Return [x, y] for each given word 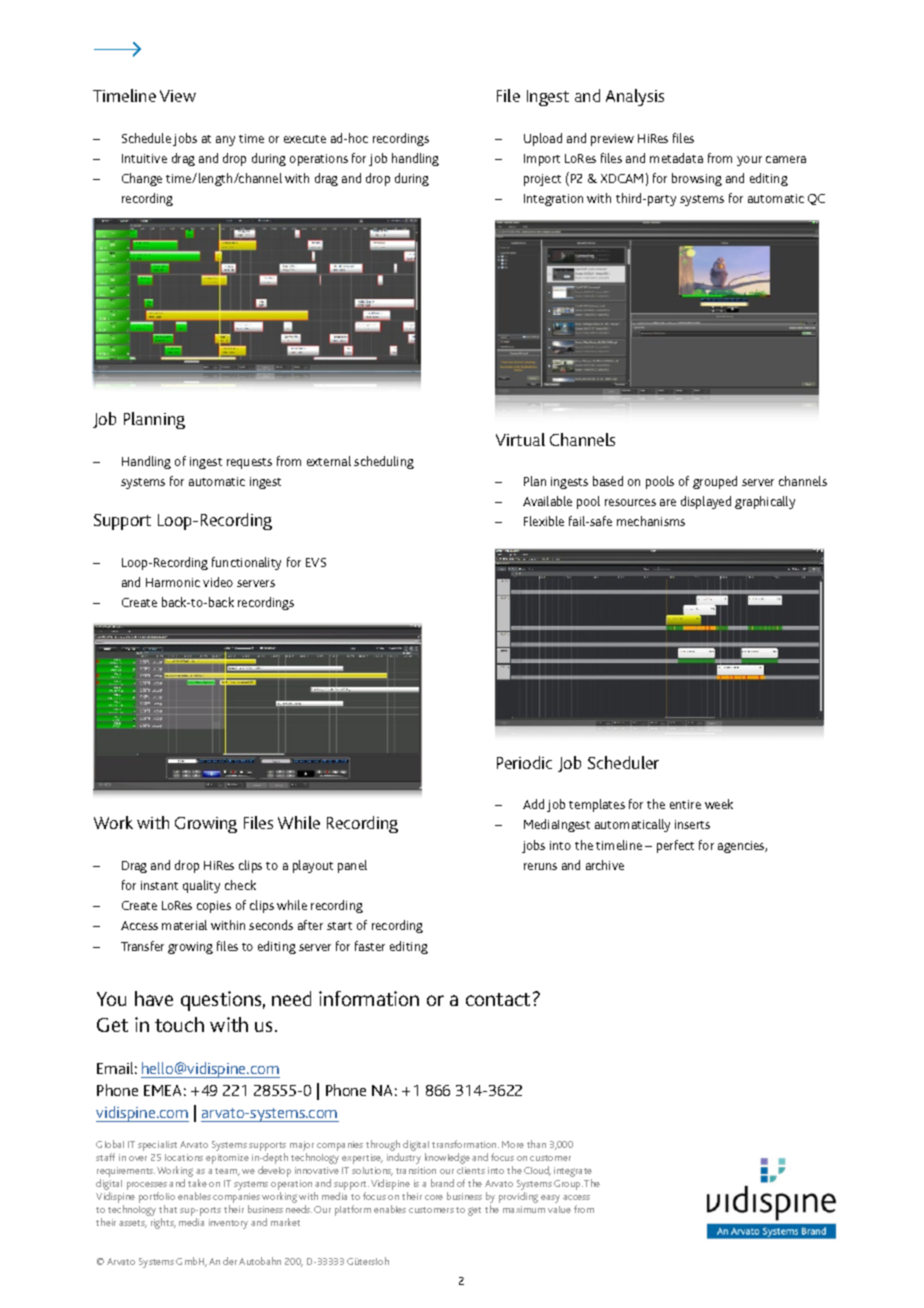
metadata [676, 158]
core [434, 1197]
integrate [573, 1172]
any [225, 141]
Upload [543, 139]
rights [163, 1223]
